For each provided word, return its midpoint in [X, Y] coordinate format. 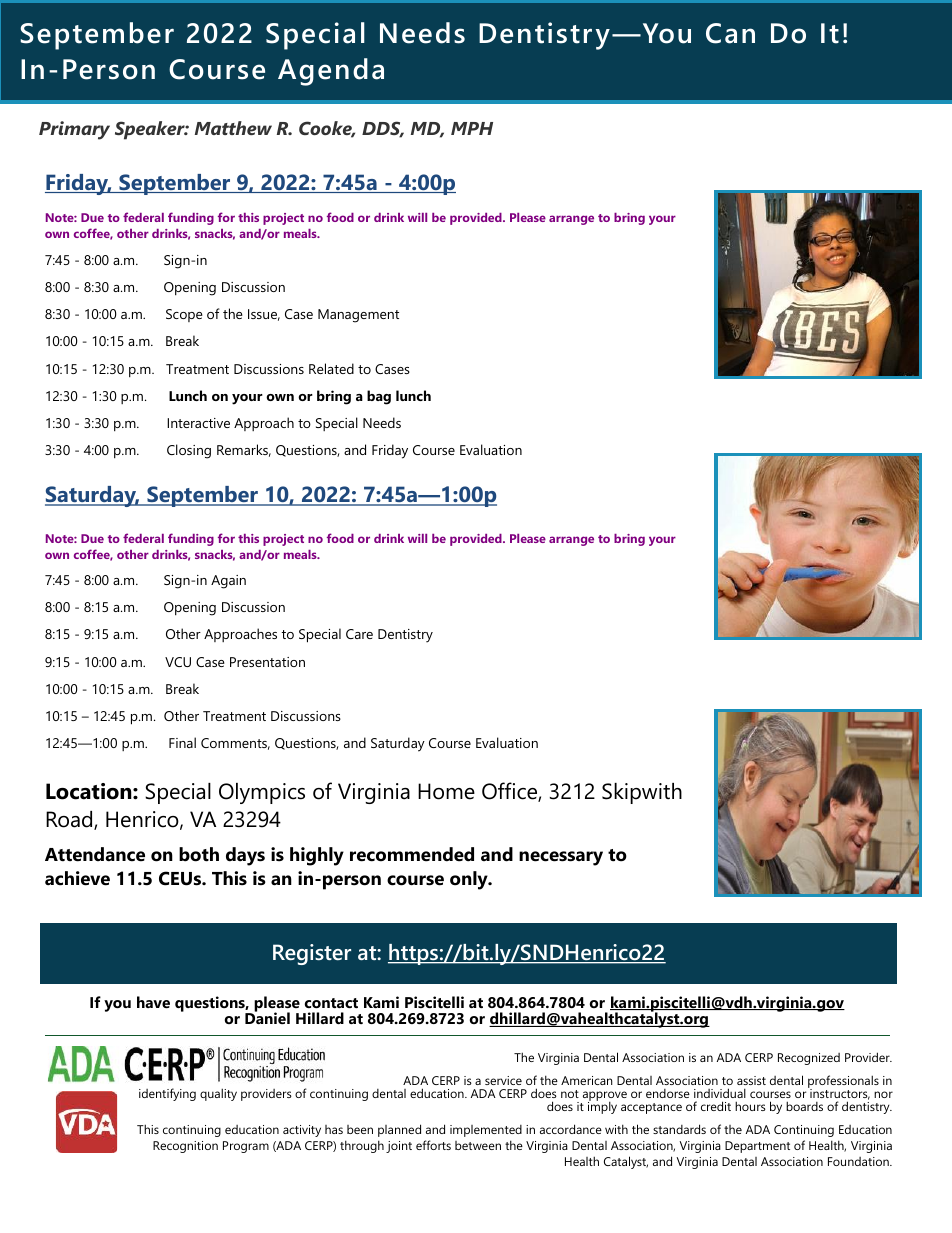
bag [379, 397]
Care [359, 634]
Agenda [331, 72]
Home [446, 791]
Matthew [233, 128]
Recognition [185, 1147]
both [199, 854]
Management [358, 316]
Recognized [809, 1059]
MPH [472, 128]
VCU [178, 662]
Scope [184, 315]
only [470, 880]
